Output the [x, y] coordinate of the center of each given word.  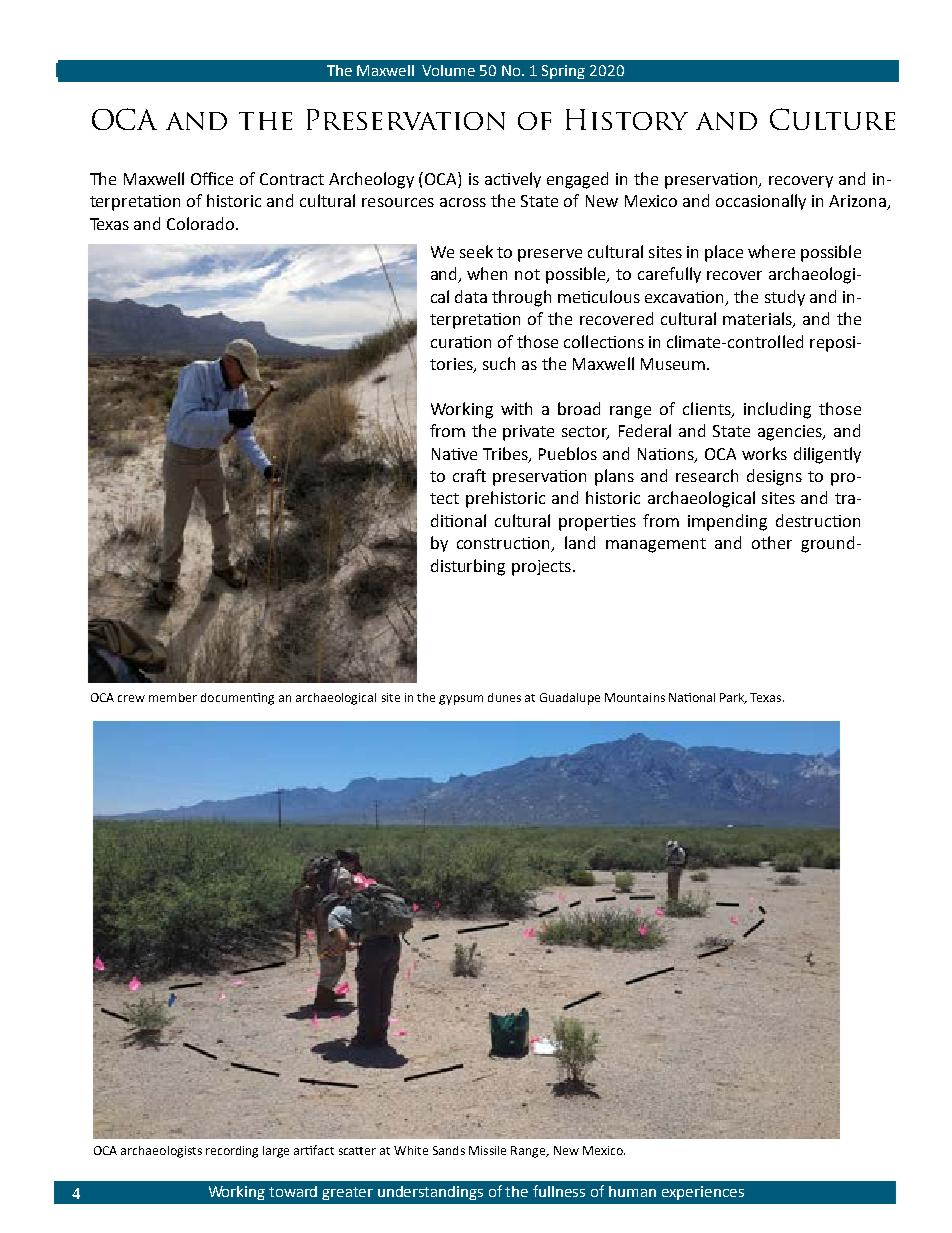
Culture [832, 119]
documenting [237, 699]
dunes [504, 697]
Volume [448, 70]
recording [232, 1152]
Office [212, 178]
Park [733, 698]
